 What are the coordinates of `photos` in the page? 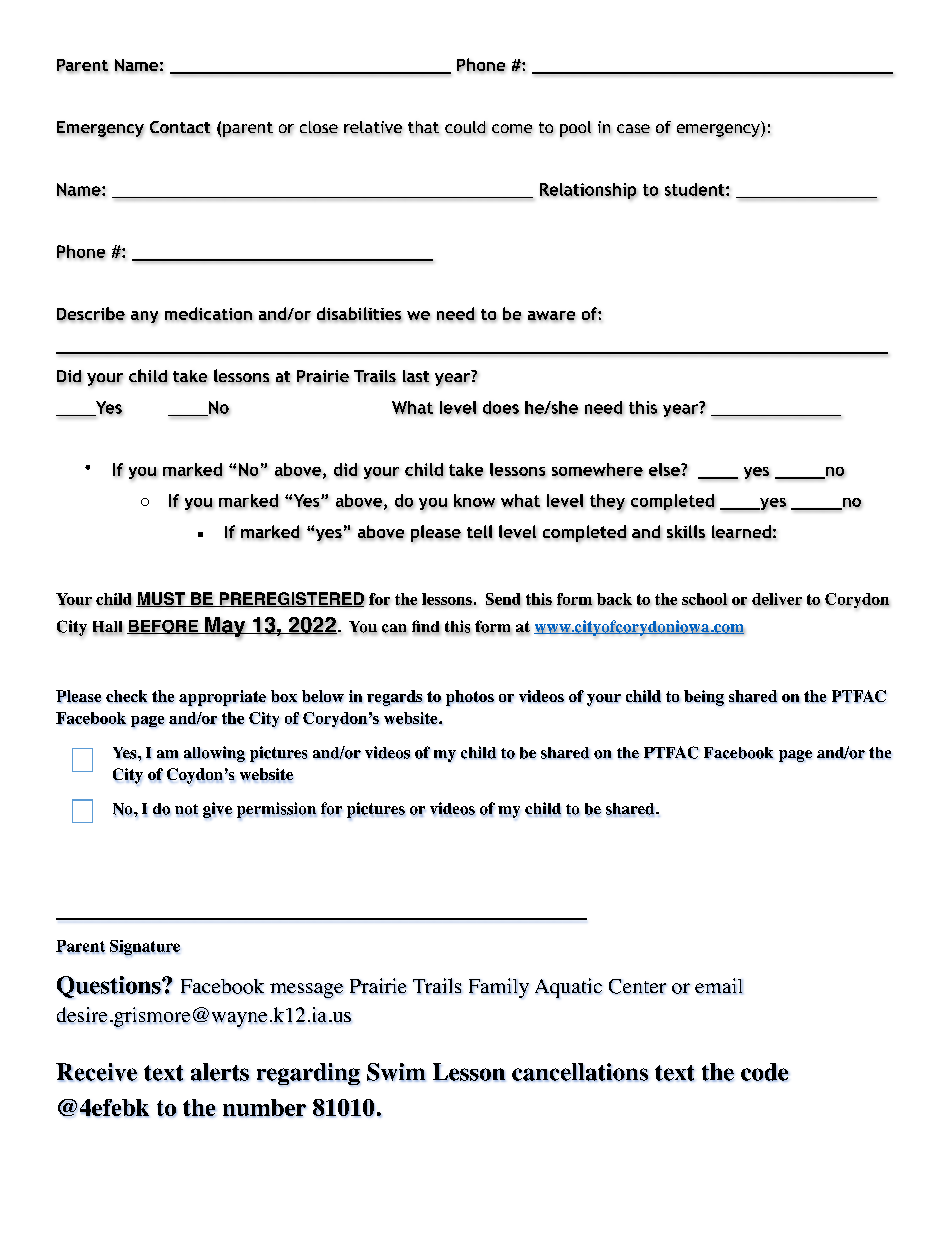 It's located at (470, 698).
